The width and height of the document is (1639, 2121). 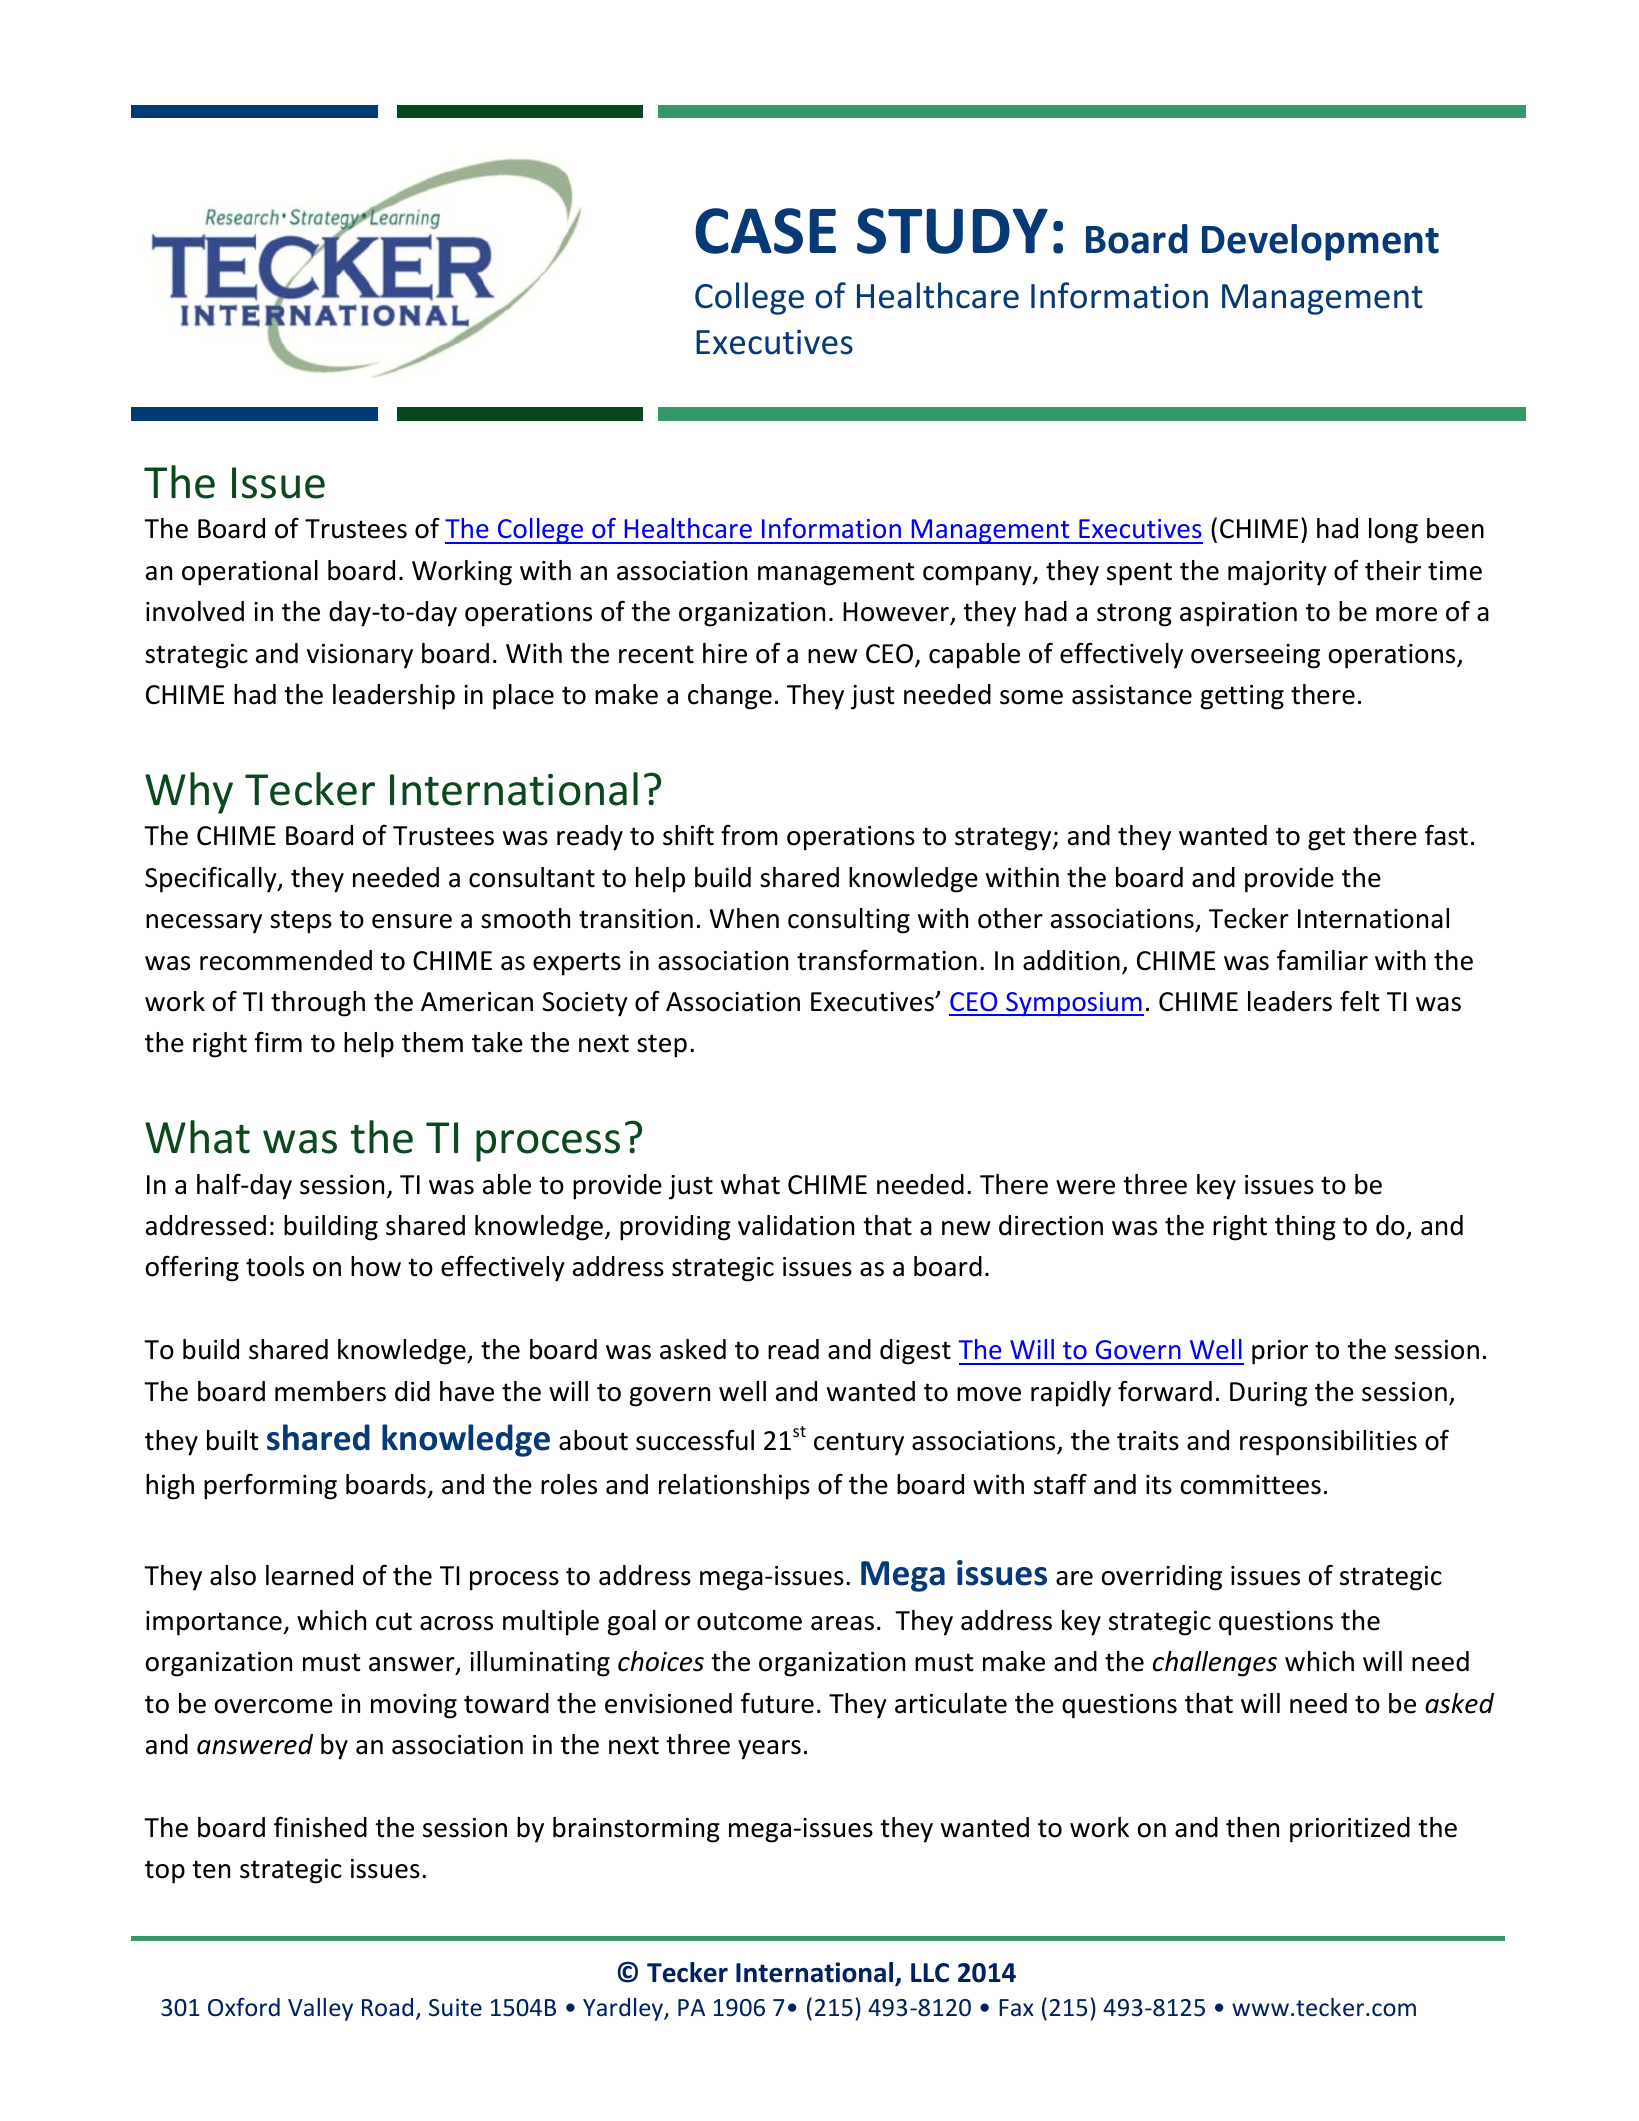 What do you see at coordinates (897, 613) in the document?
I see `However` at bounding box center [897, 613].
